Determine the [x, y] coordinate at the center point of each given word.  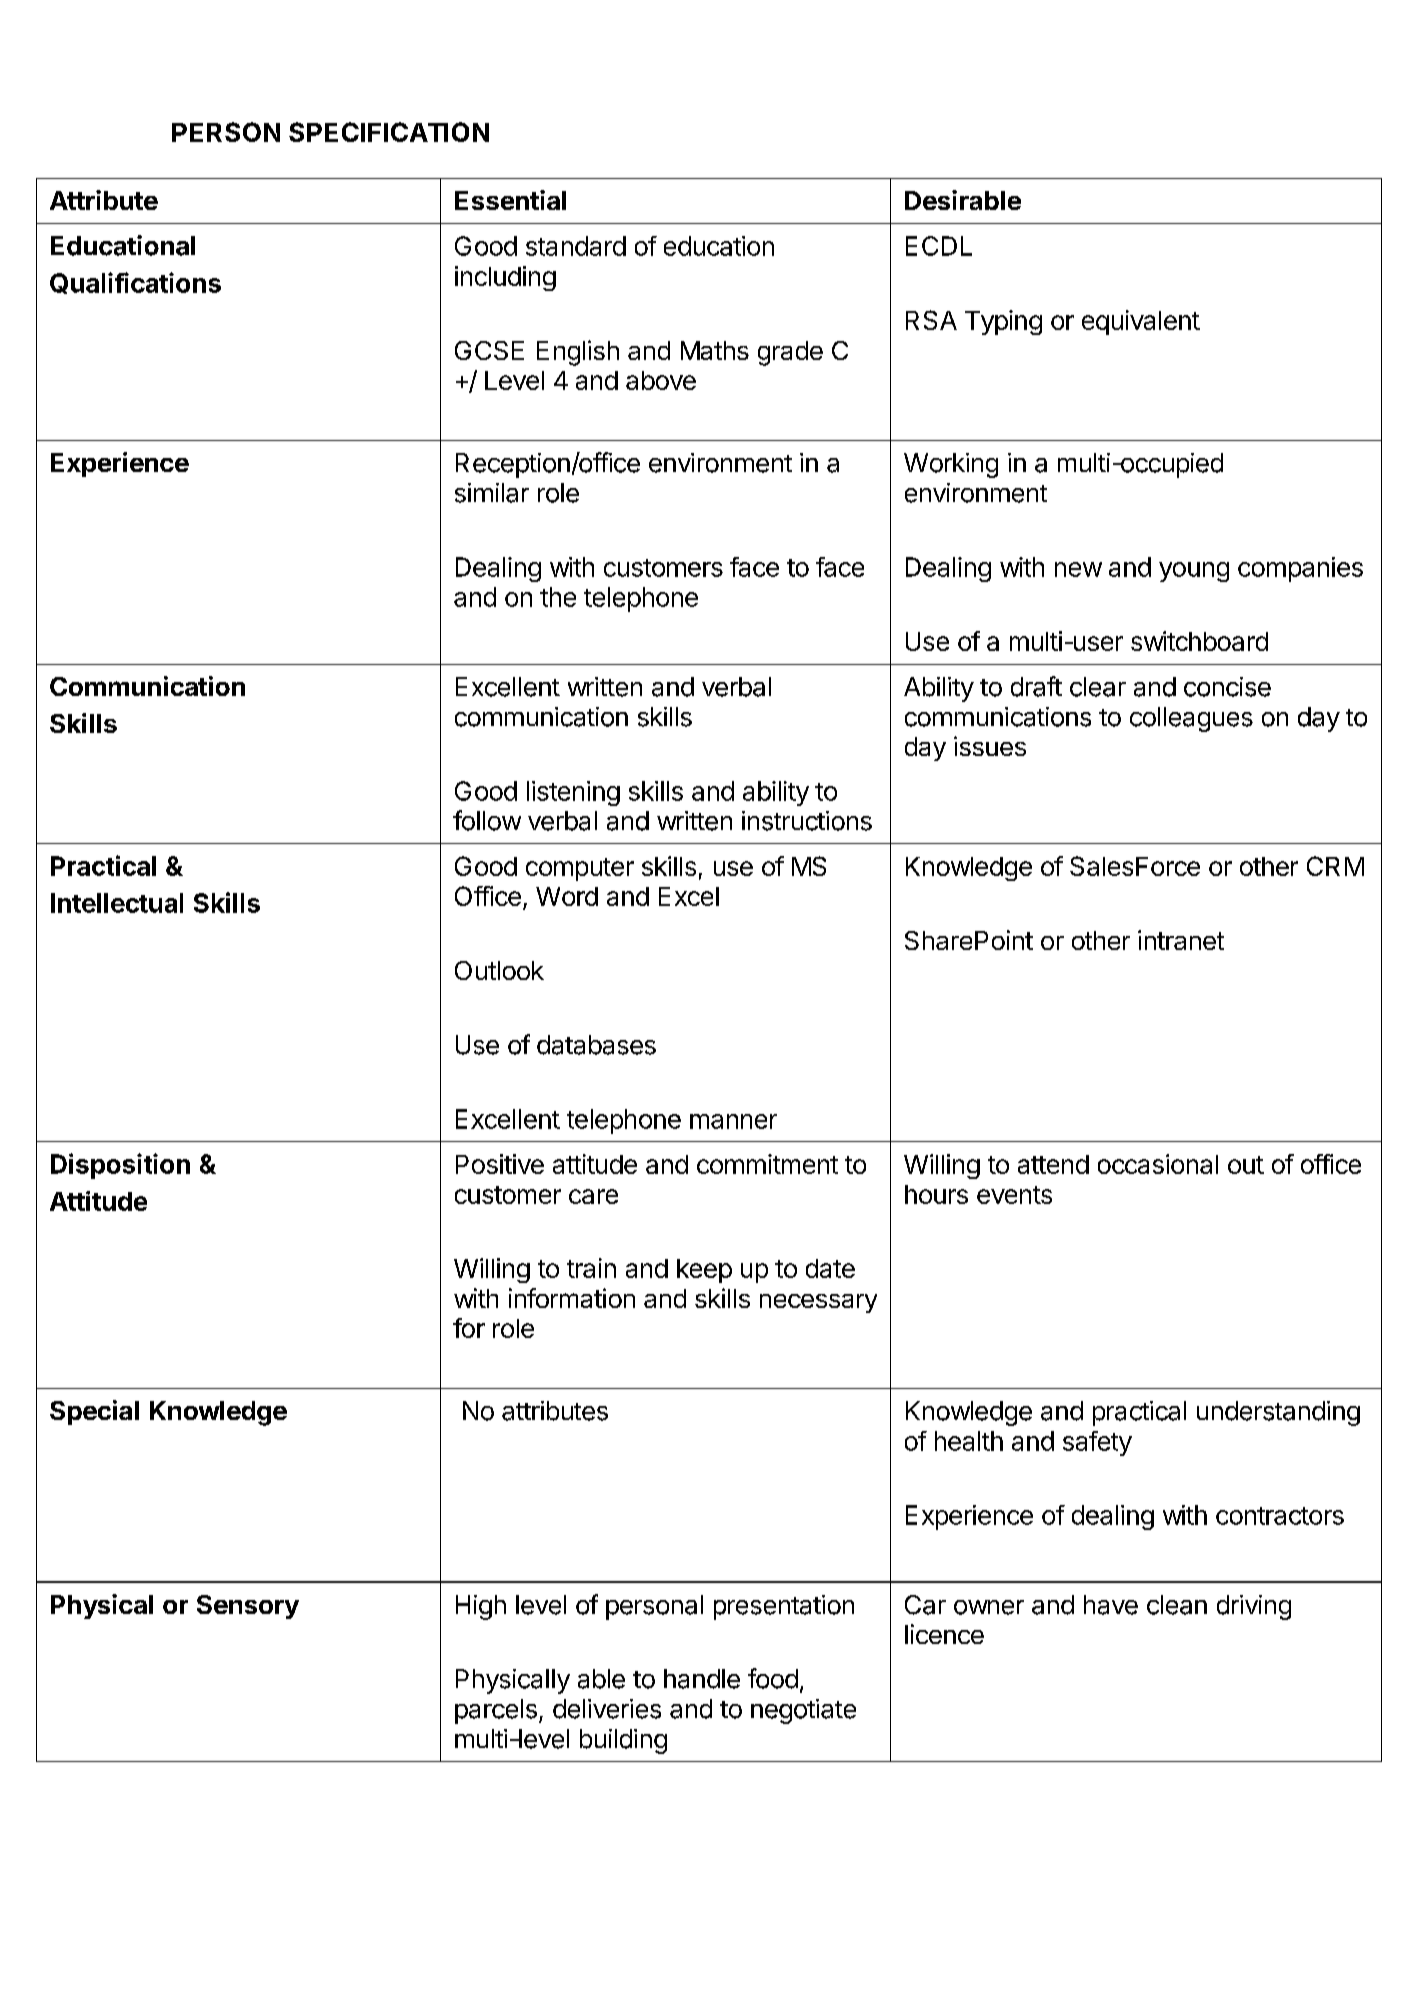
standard [576, 246]
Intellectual [117, 903]
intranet [1181, 940]
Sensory [248, 1607]
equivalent [1141, 322]
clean [1177, 1605]
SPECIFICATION [389, 132]
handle [702, 1679]
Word [567, 896]
